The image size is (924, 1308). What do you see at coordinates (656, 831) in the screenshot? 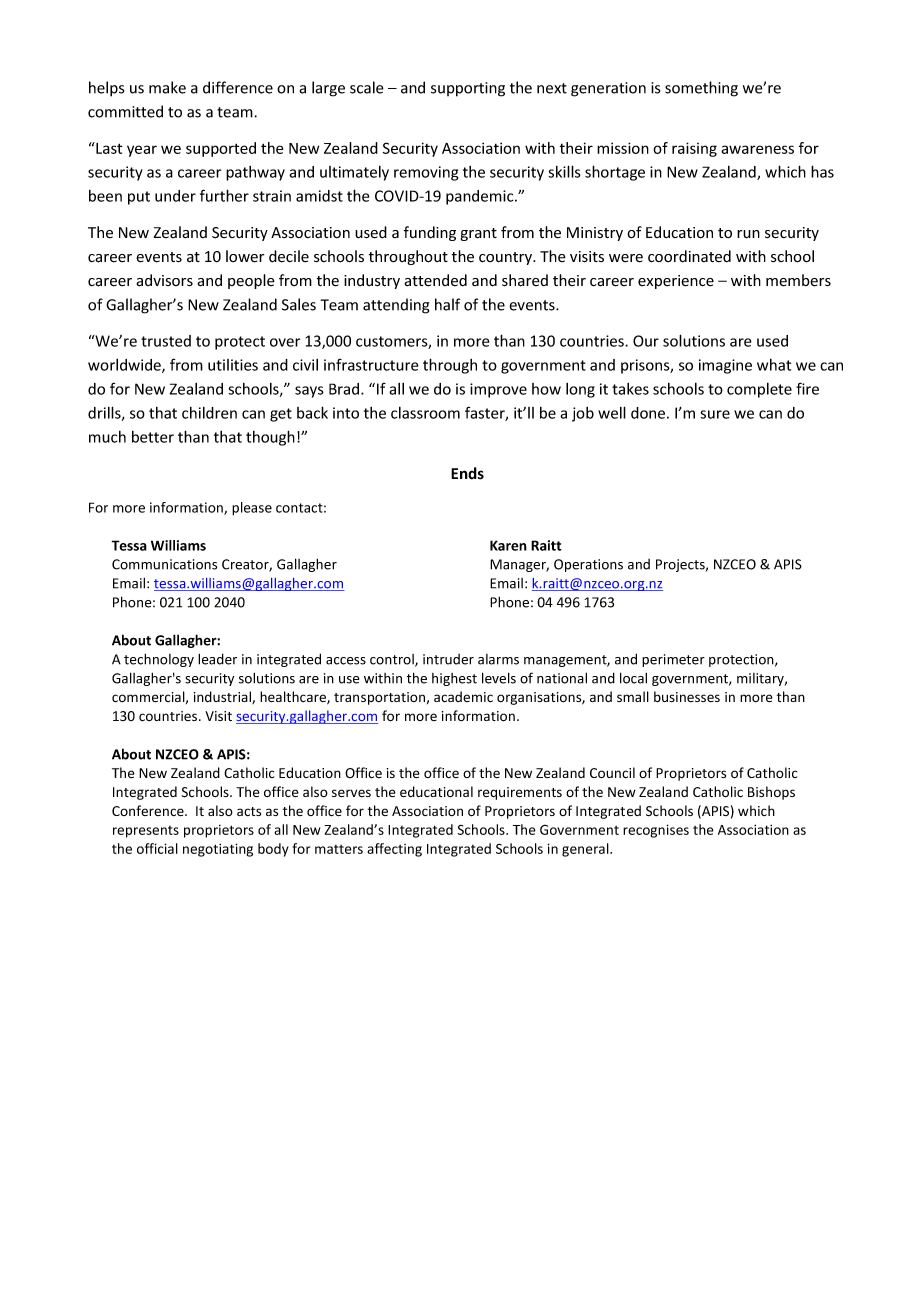
I see `recognises` at bounding box center [656, 831].
